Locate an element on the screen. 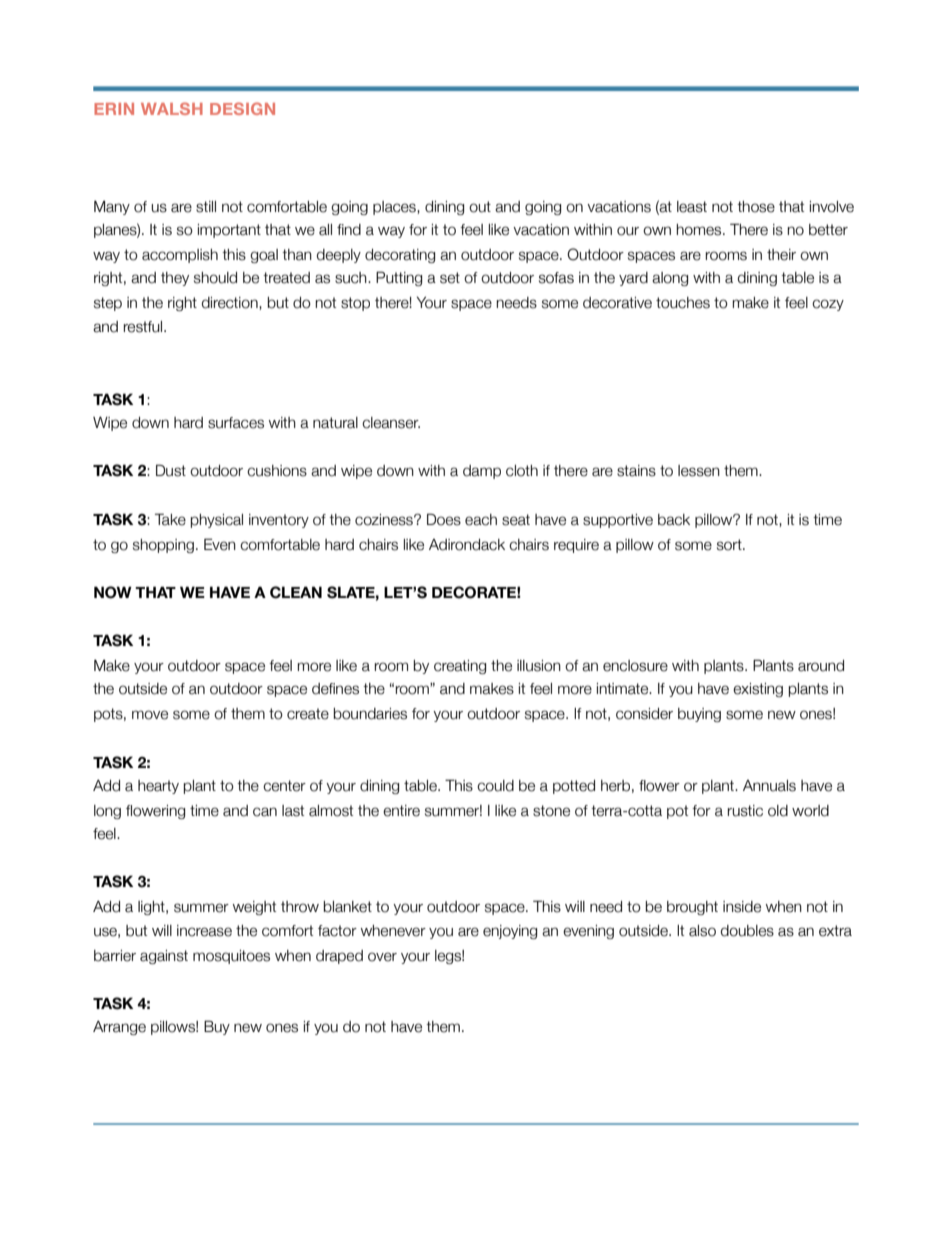 This screenshot has width=952, height=1233. over is located at coordinates (382, 957).
